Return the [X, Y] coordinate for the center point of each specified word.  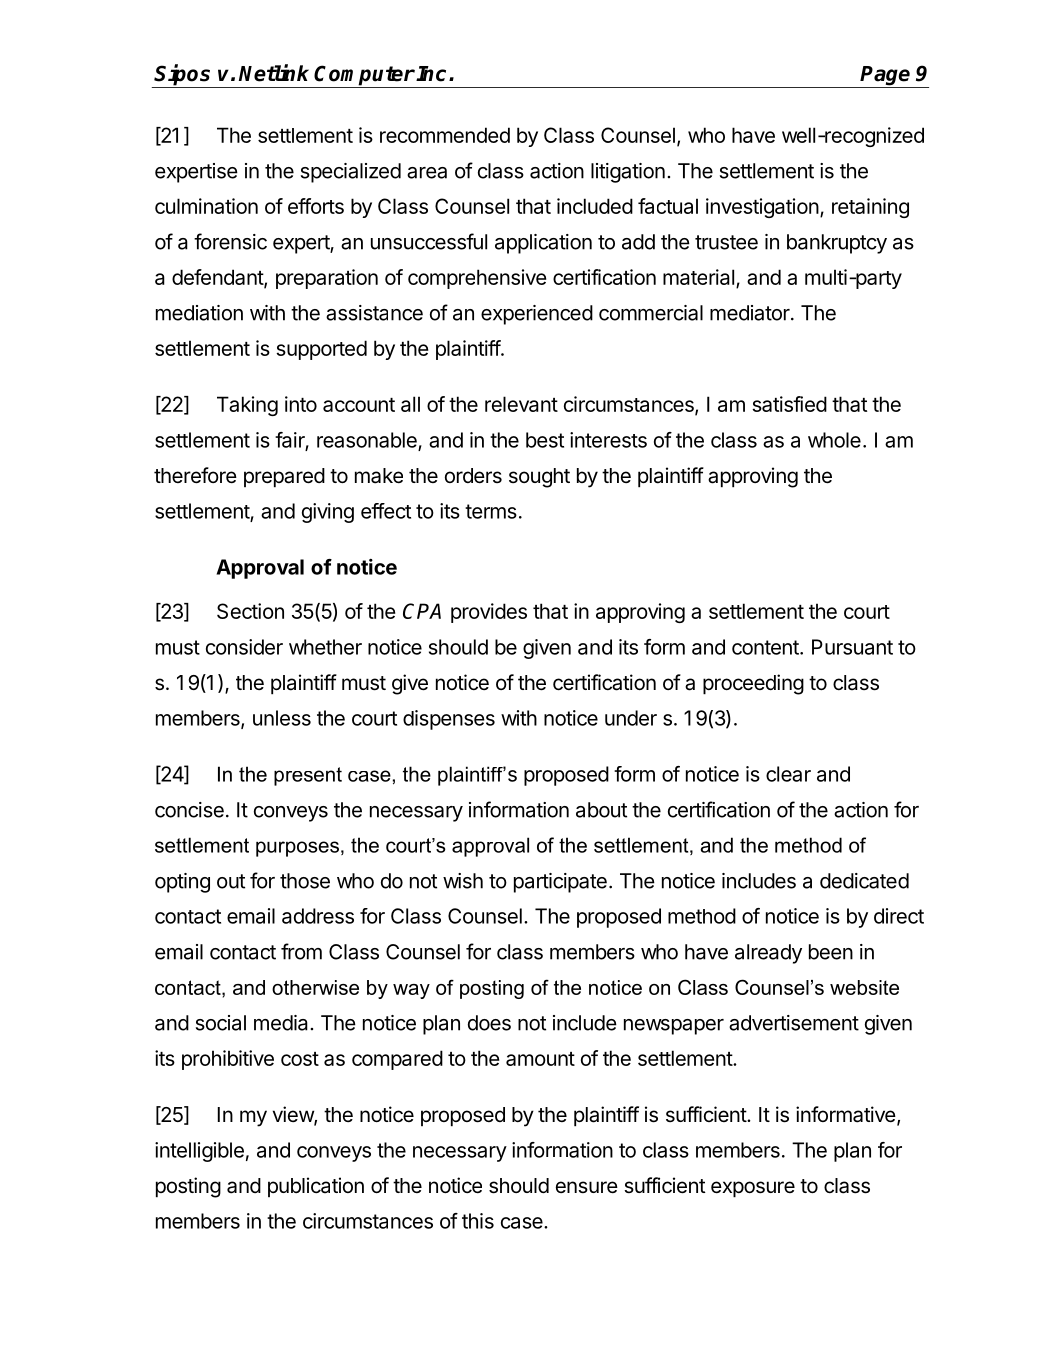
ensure [587, 1187]
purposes [297, 849]
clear [788, 774]
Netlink [274, 73]
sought [539, 478]
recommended [445, 135]
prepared [284, 478]
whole [834, 440]
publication [316, 1187]
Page [886, 77]
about [601, 810]
